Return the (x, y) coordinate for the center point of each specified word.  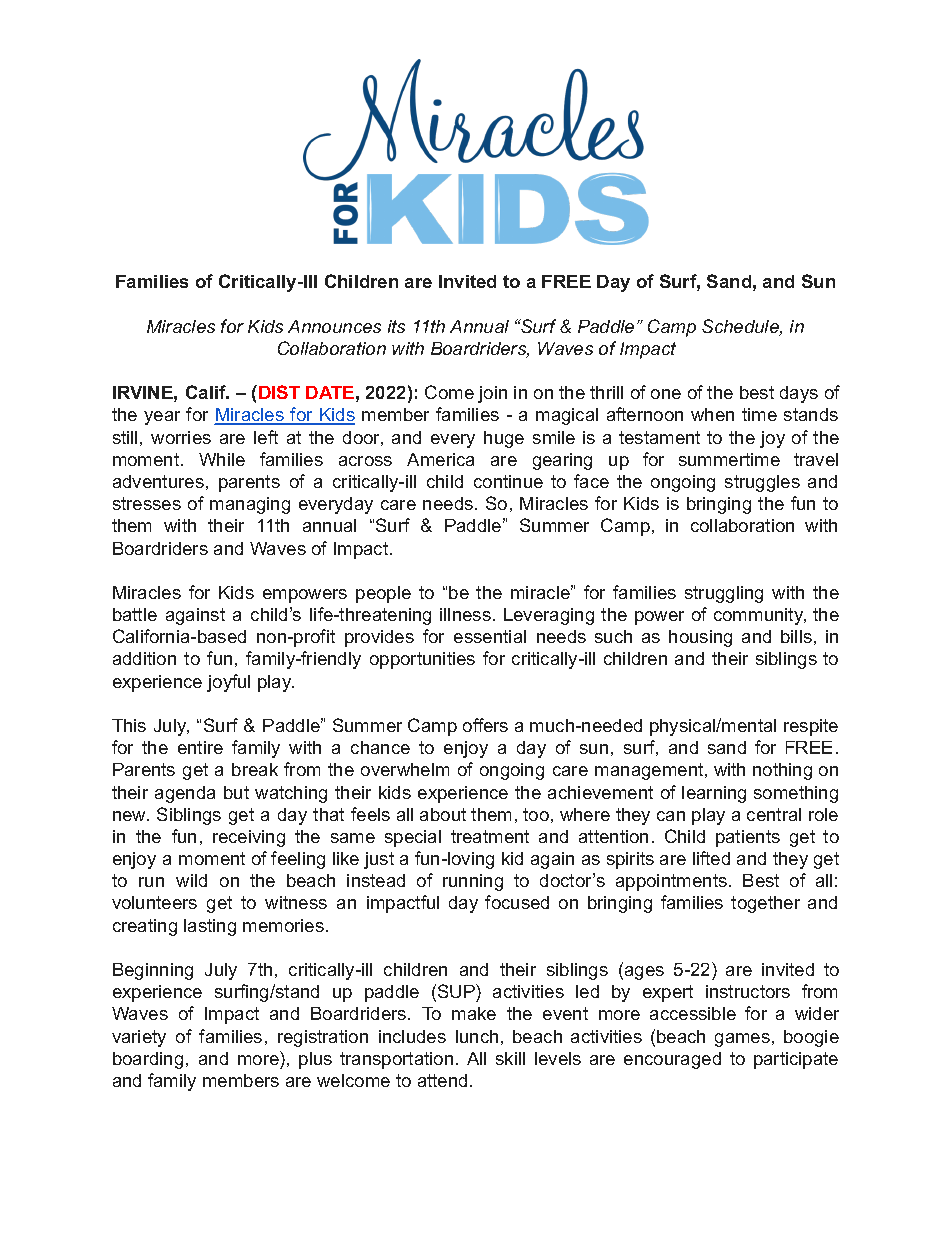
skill (510, 1058)
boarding (148, 1060)
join (492, 394)
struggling (724, 594)
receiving (249, 838)
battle (135, 614)
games (742, 1040)
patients (748, 838)
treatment (490, 836)
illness (465, 614)
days (799, 394)
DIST (279, 392)
